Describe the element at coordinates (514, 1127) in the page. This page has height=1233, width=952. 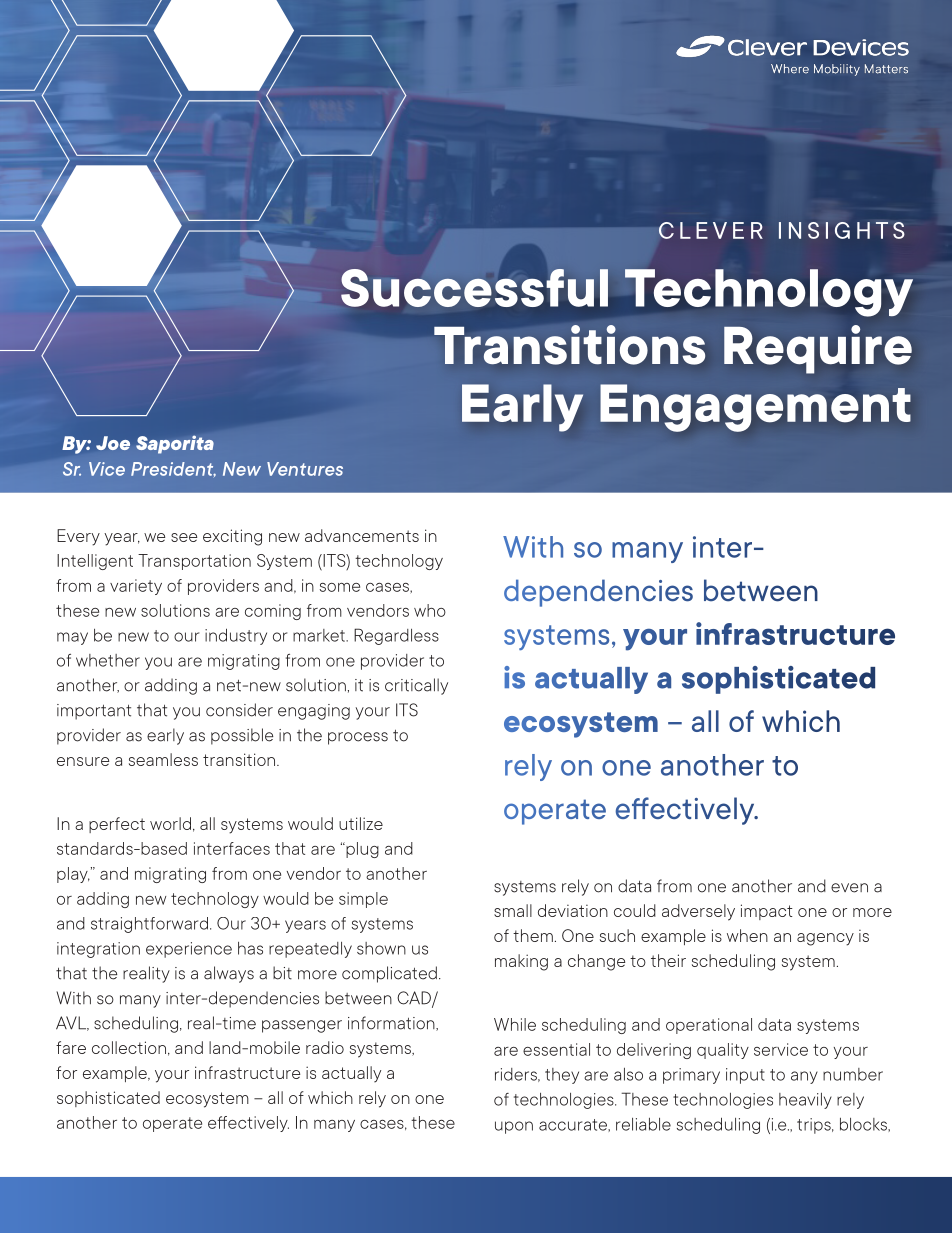
I see `upon` at that location.
